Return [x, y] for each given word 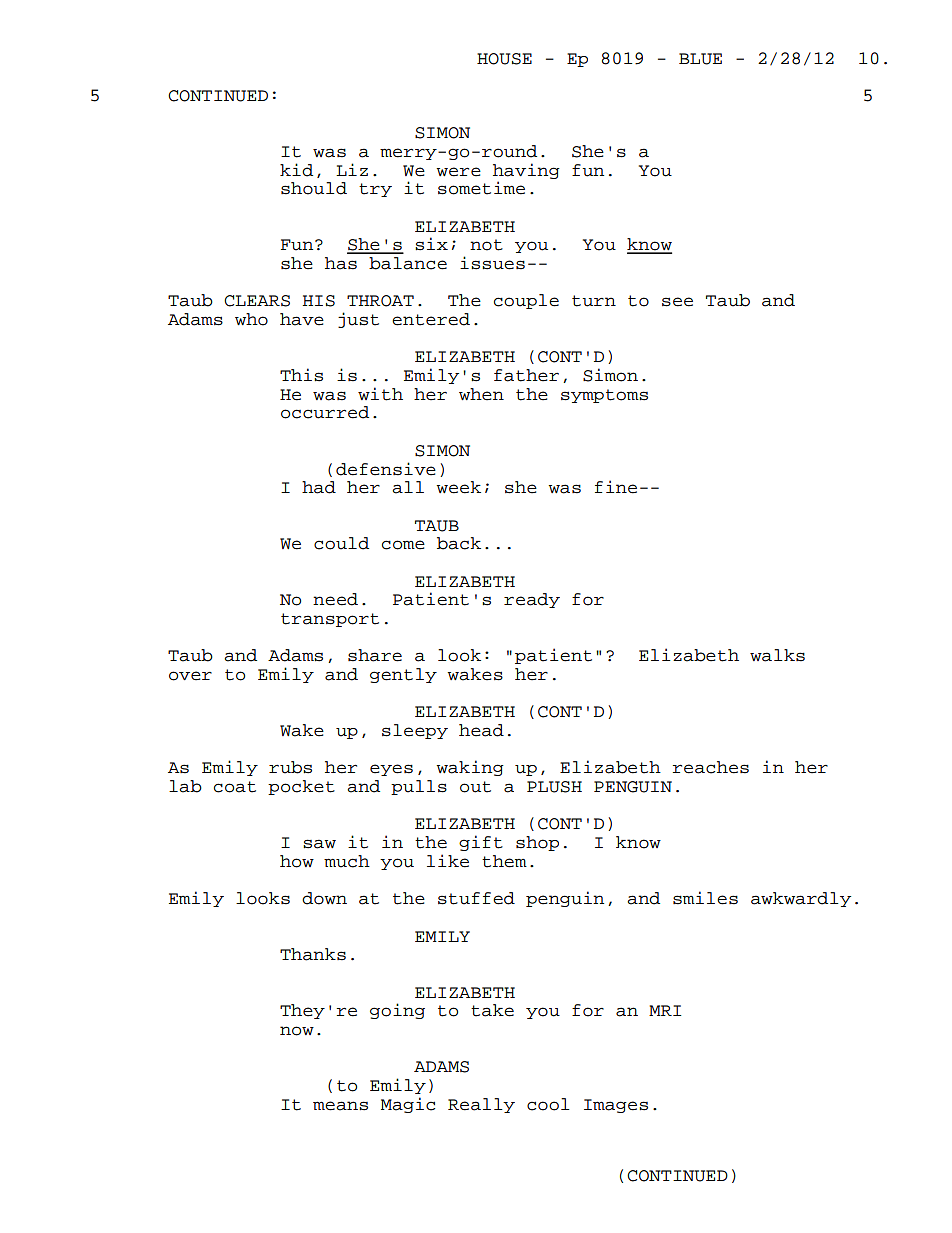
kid [296, 170]
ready [532, 600]
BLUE [700, 59]
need [335, 599]
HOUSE [504, 59]
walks [777, 655]
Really [481, 1105]
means [340, 1106]
